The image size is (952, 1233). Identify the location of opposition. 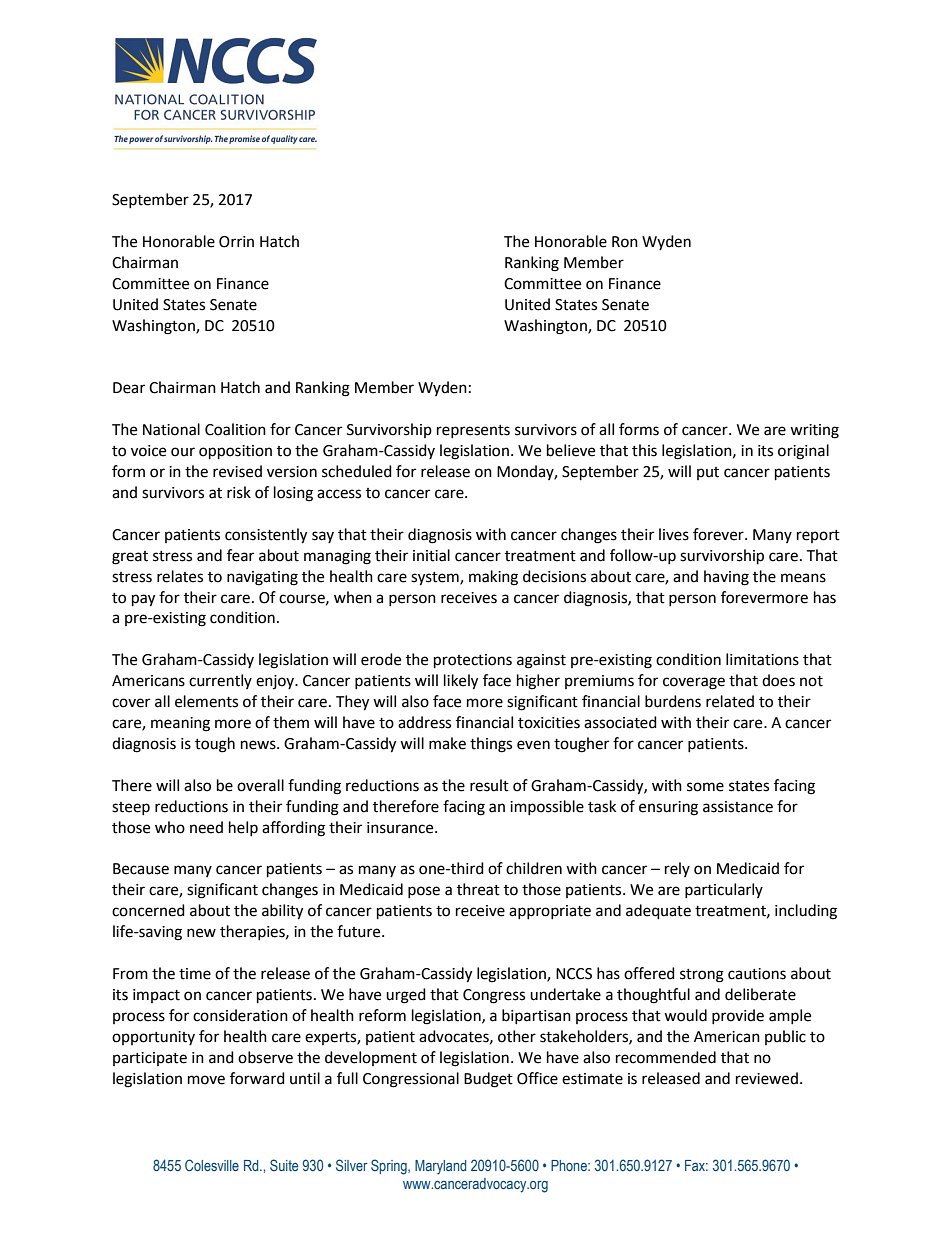
(235, 452).
